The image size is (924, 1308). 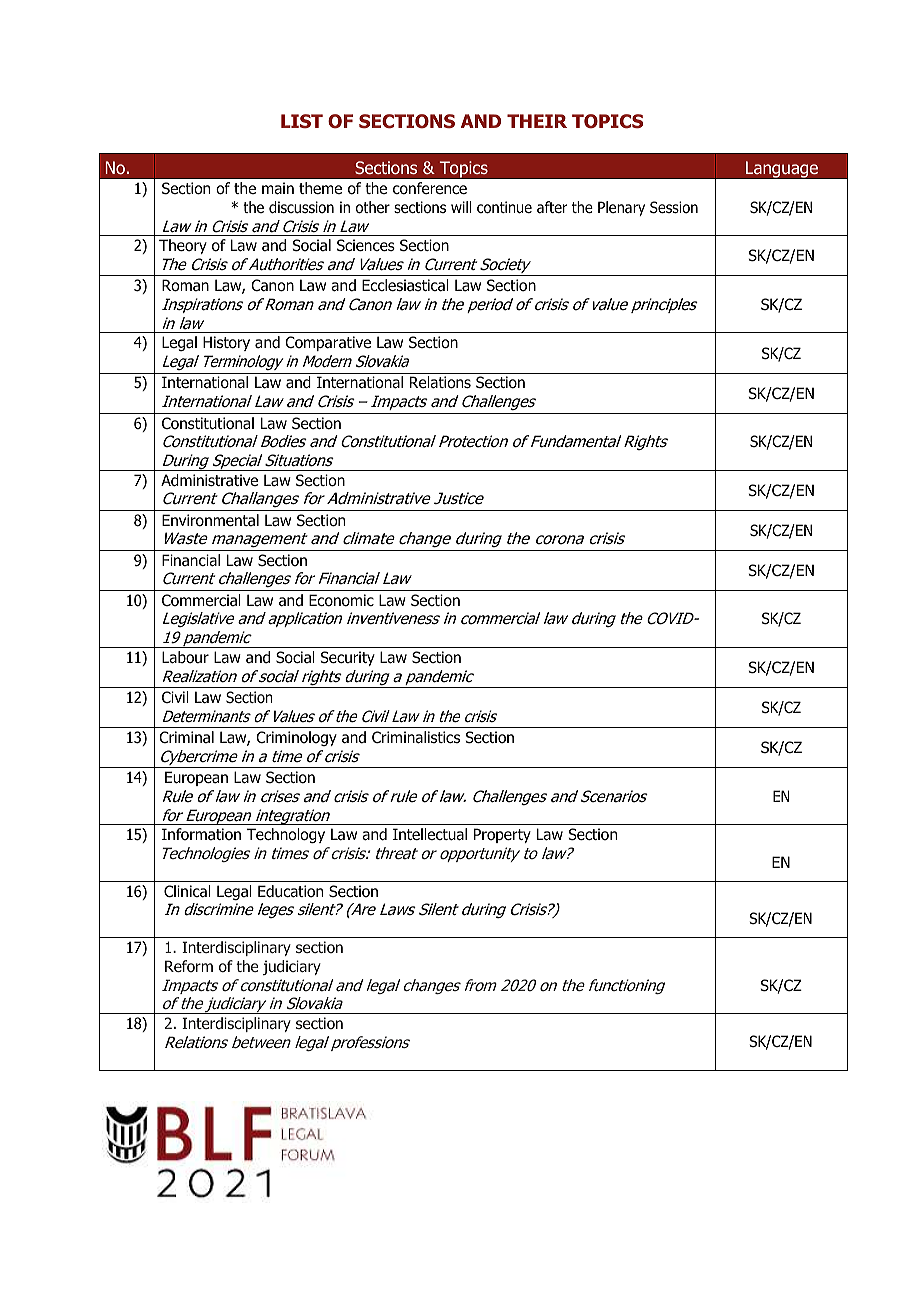 I want to click on Plenary, so click(x=621, y=208).
